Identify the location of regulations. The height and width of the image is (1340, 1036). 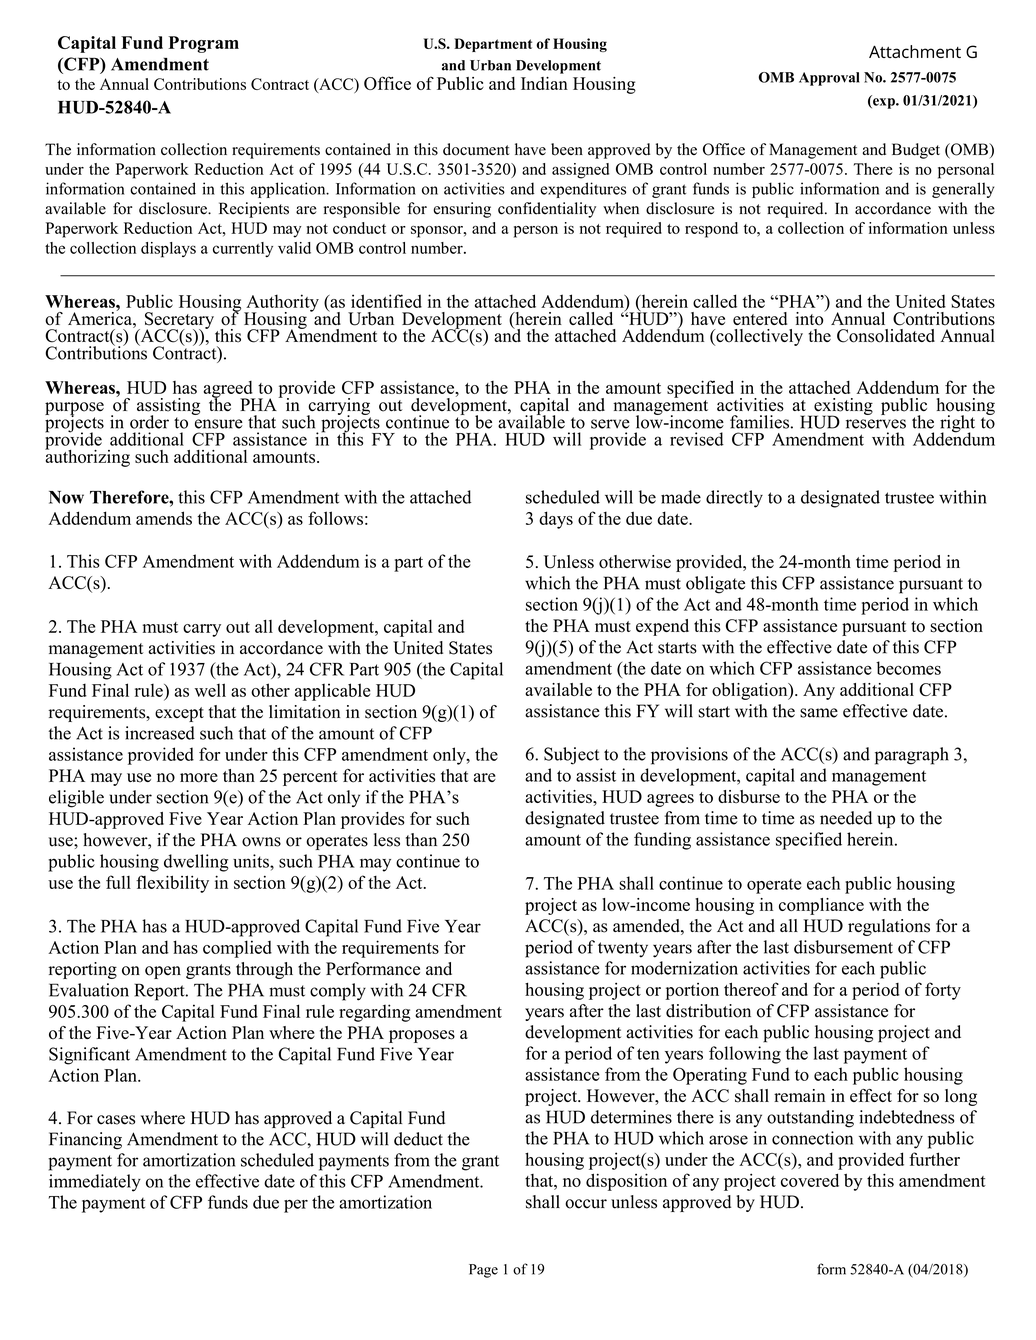
(889, 927).
